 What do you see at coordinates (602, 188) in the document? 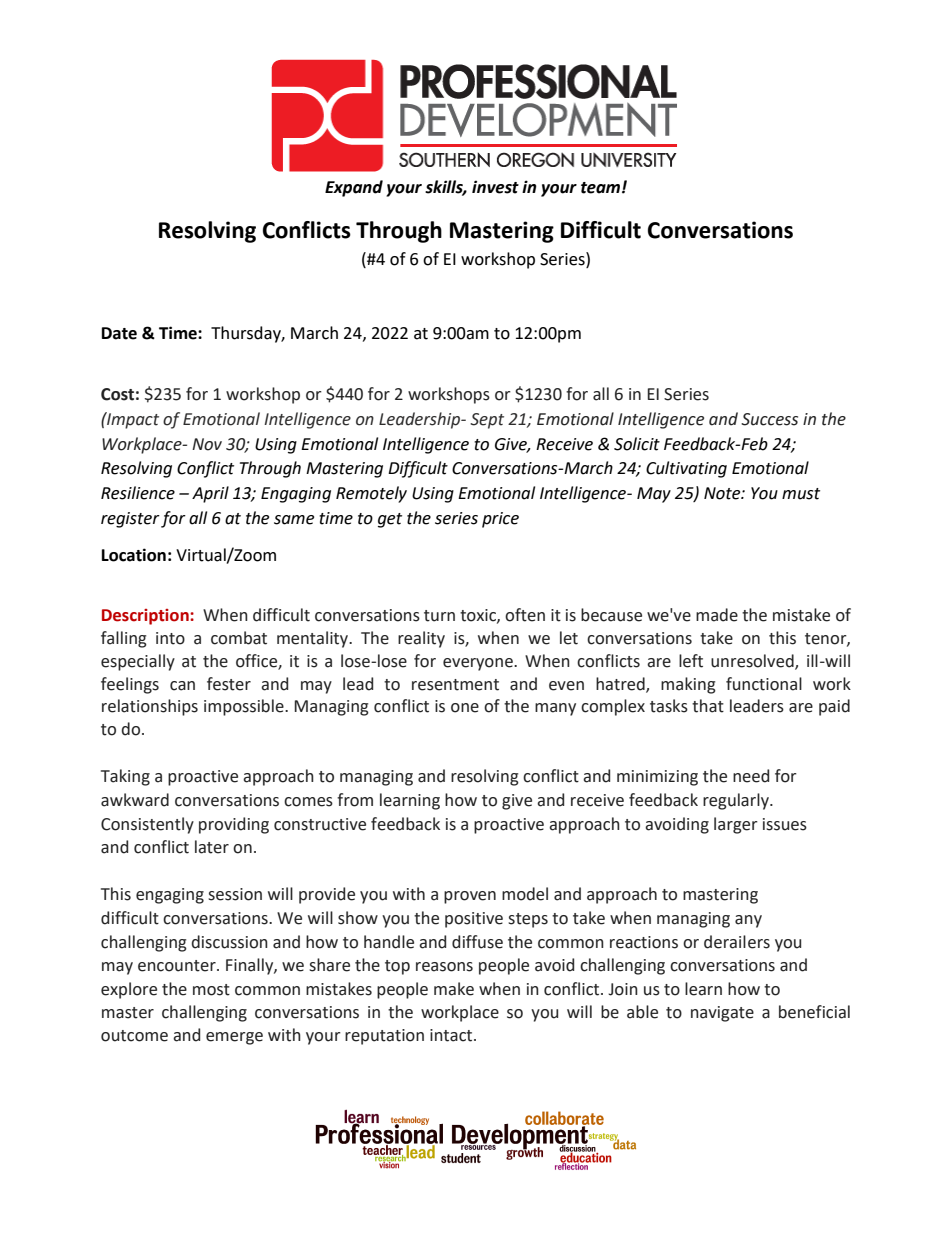
I see `team` at bounding box center [602, 188].
